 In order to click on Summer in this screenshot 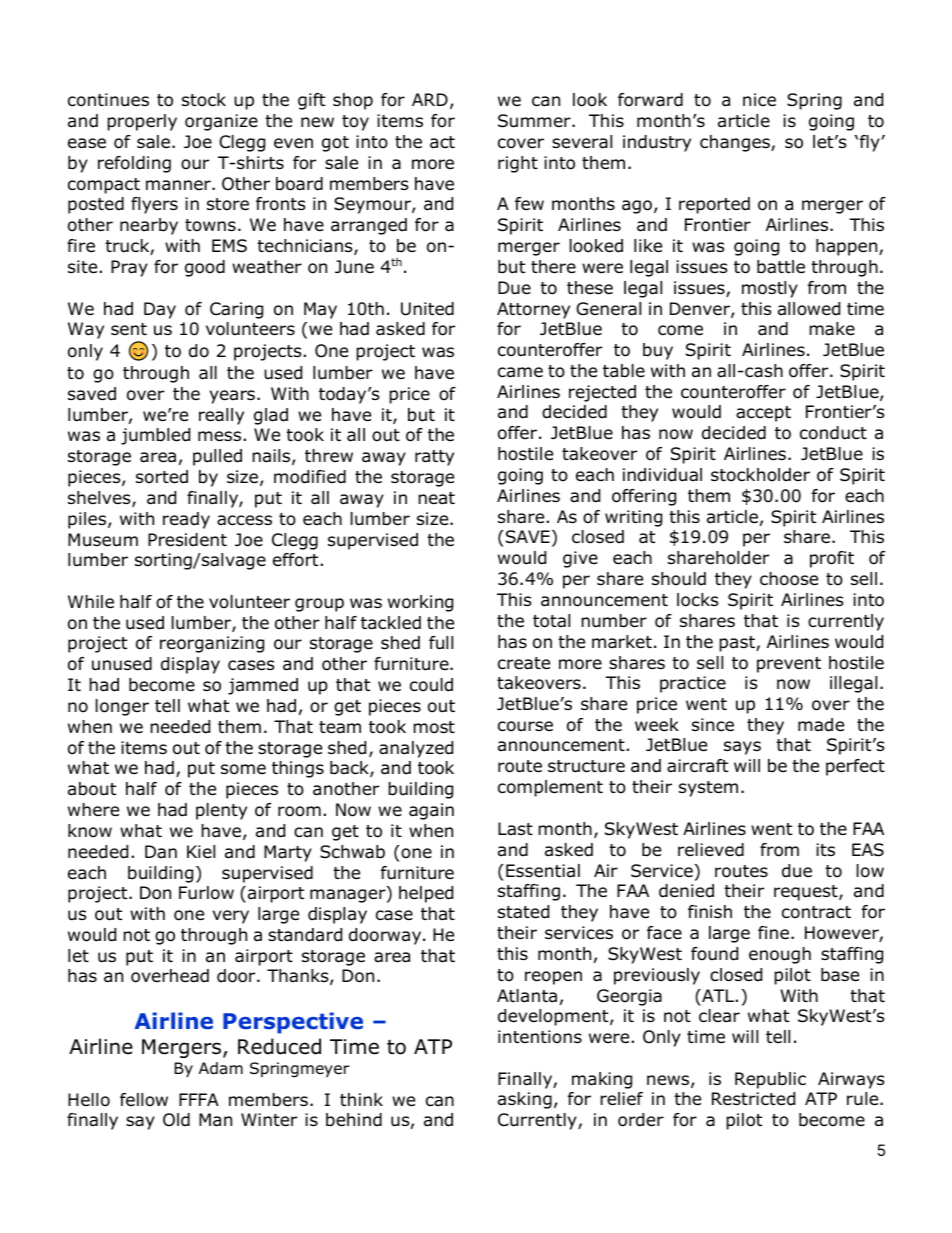, I will do `click(535, 121)`.
